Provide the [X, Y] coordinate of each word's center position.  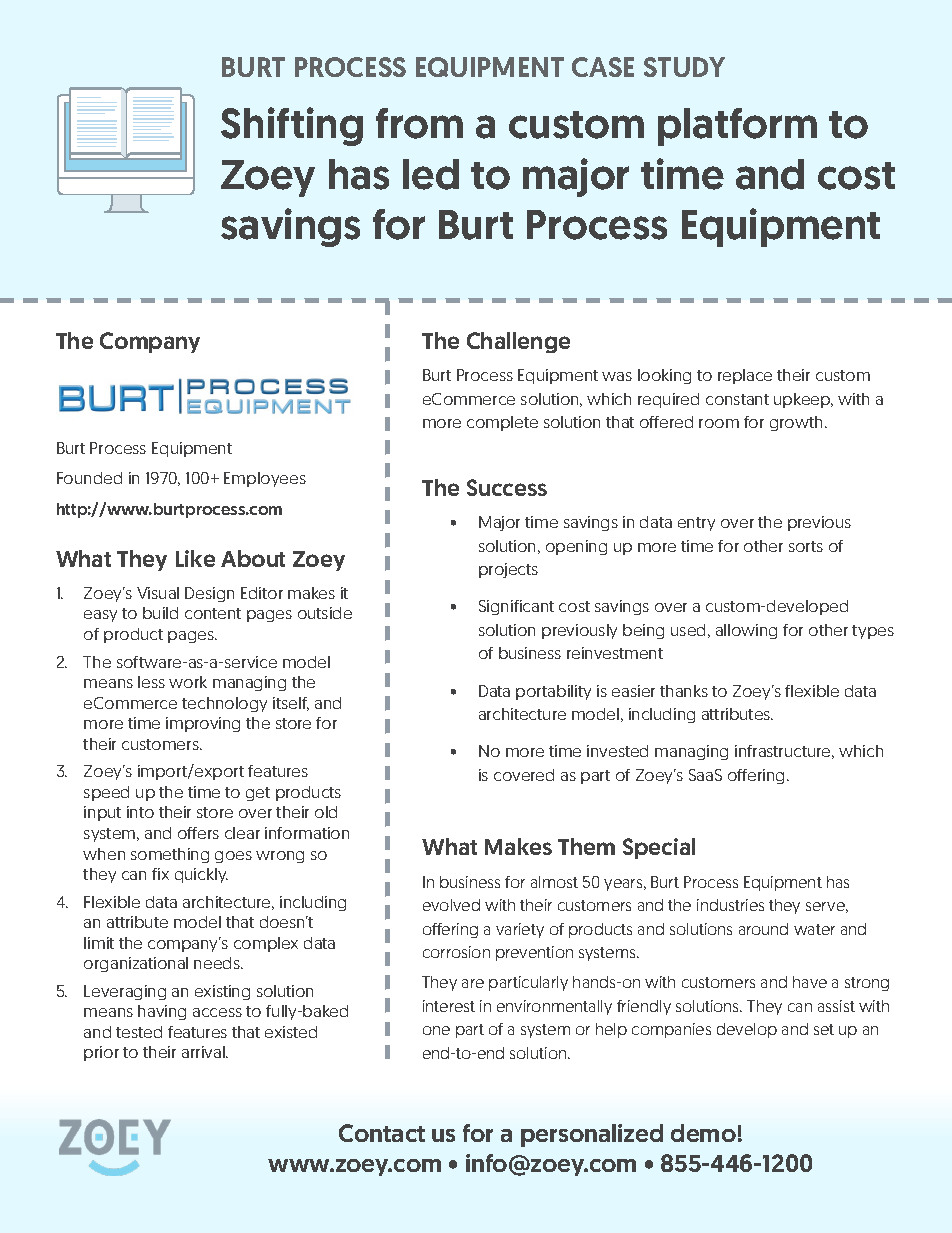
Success [507, 487]
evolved [451, 905]
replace [745, 376]
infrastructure [784, 752]
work [188, 682]
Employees [265, 479]
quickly [201, 875]
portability [553, 692]
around [763, 929]
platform [737, 127]
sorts [806, 546]
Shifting [292, 126]
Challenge [518, 342]
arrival [204, 1052]
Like [195, 558]
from [419, 123]
